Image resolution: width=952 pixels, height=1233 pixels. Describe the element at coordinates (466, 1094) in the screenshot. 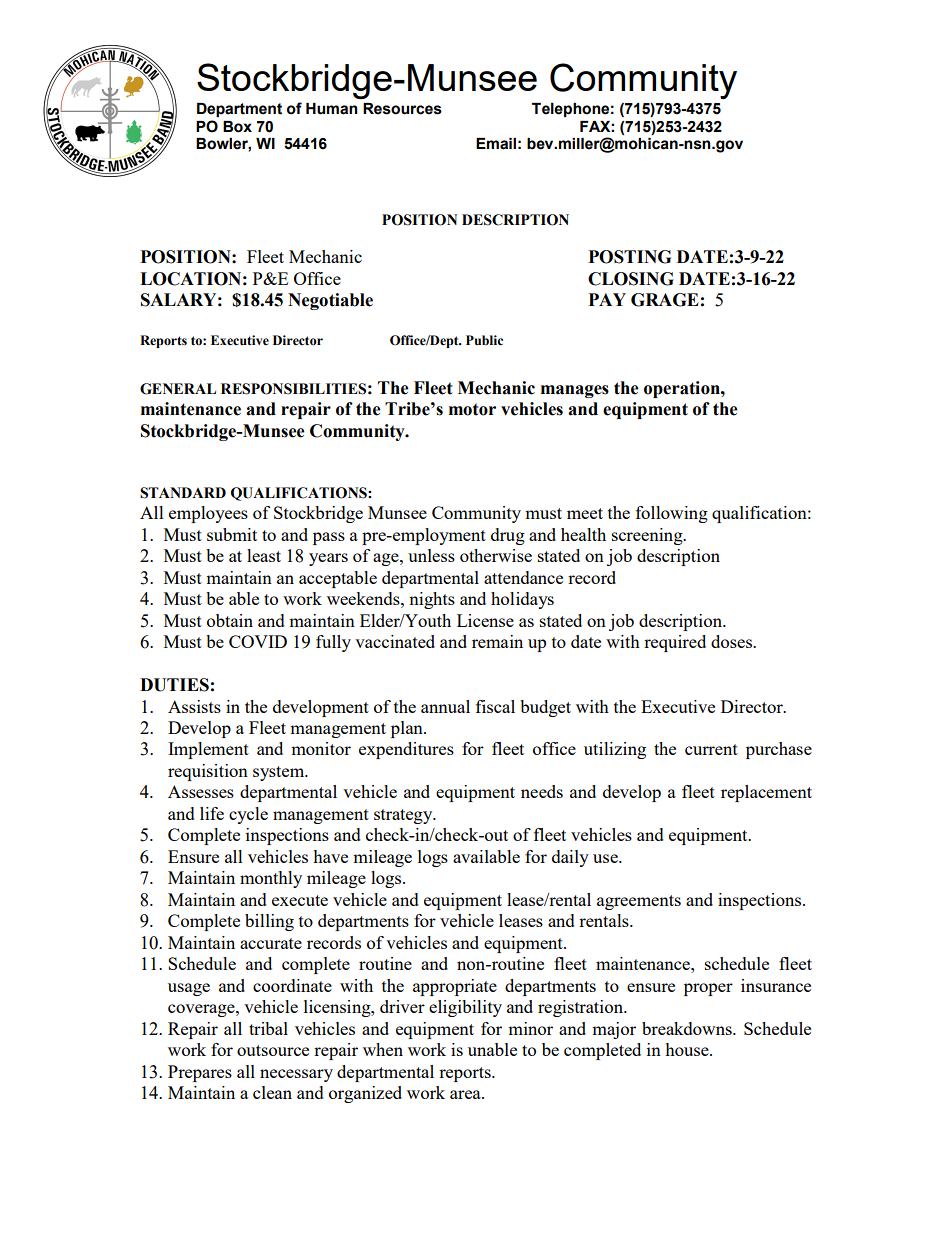

I see `area` at that location.
